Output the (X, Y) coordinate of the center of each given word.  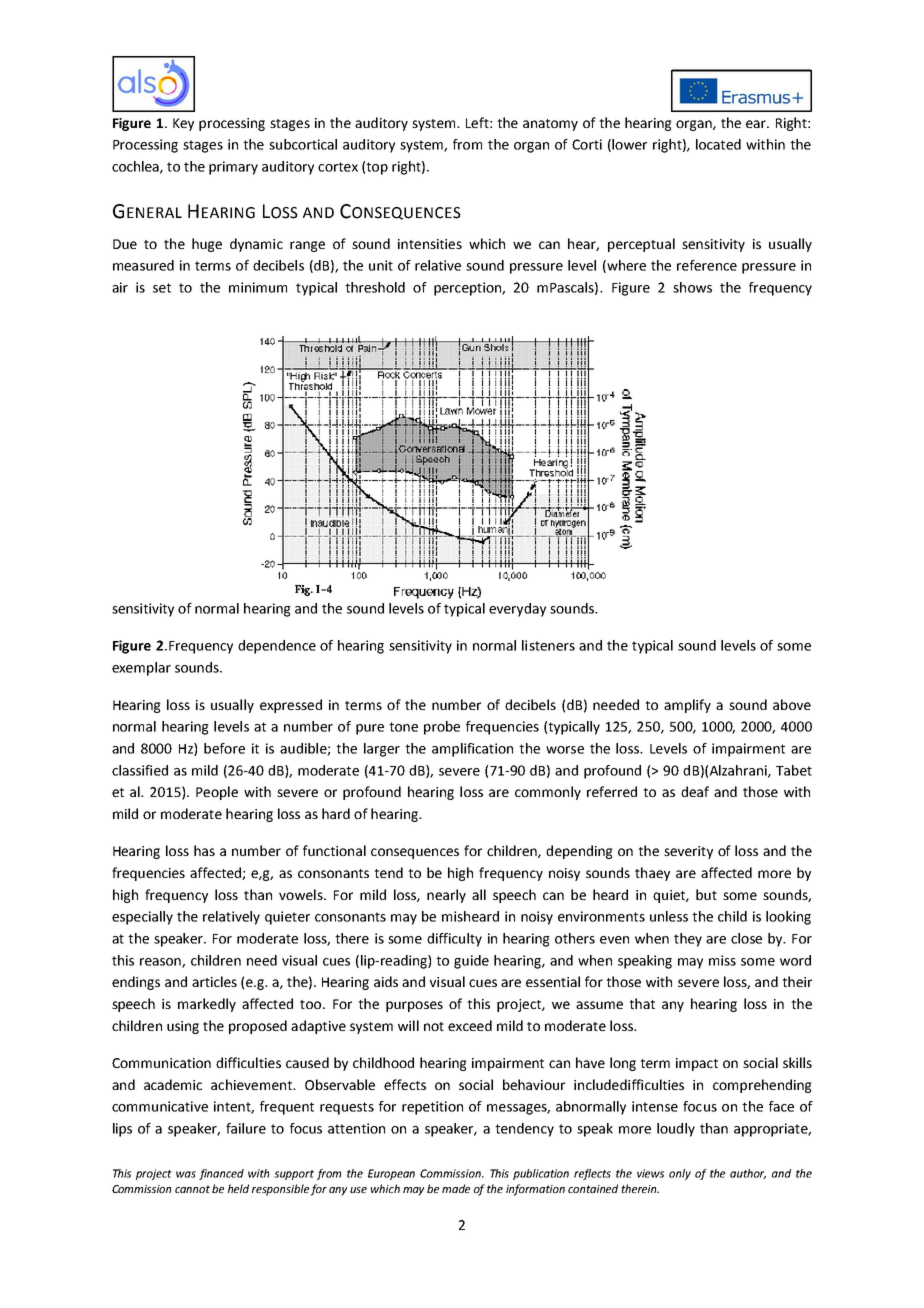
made (456, 1188)
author (748, 1174)
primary (233, 168)
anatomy (550, 125)
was (186, 1174)
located (718, 144)
